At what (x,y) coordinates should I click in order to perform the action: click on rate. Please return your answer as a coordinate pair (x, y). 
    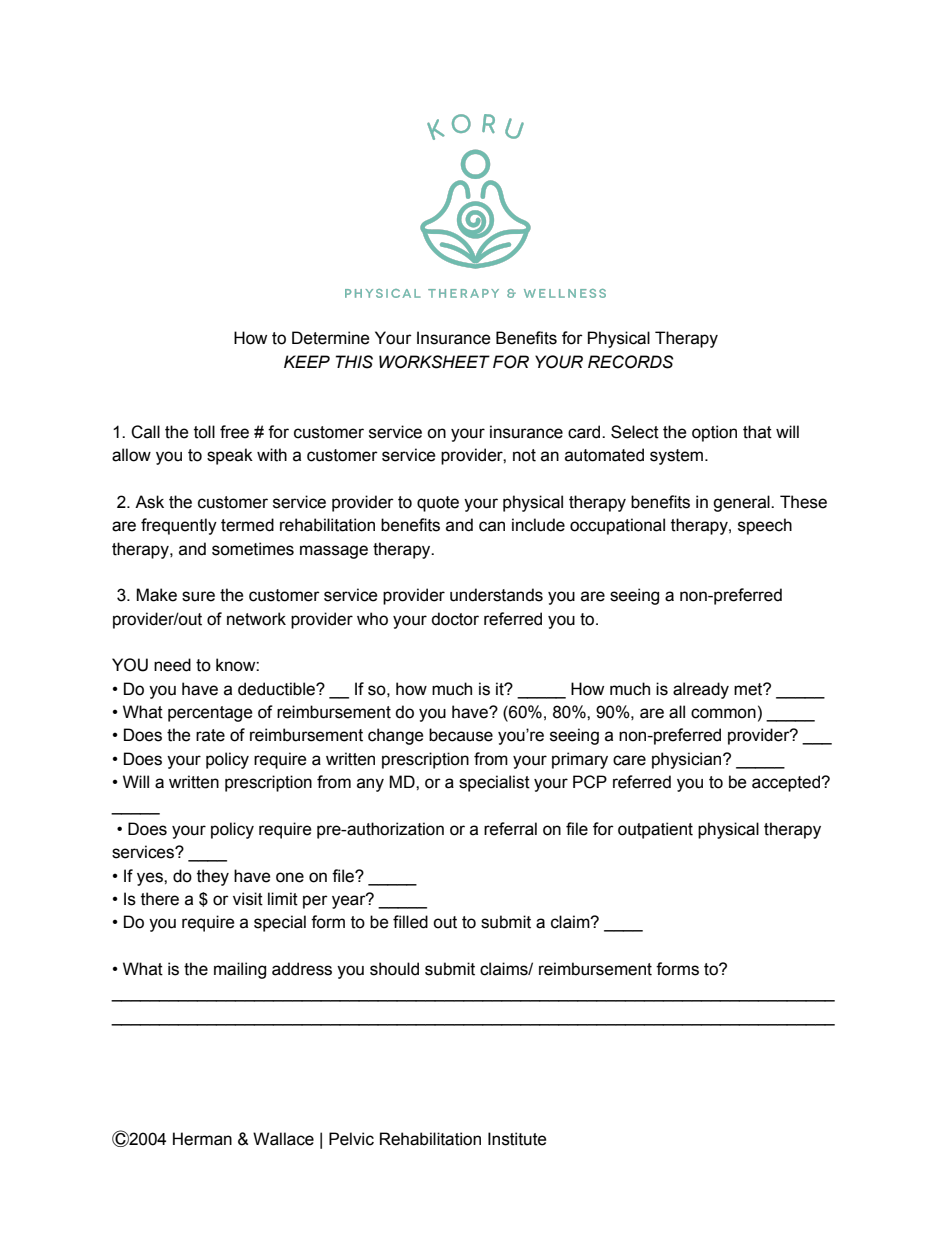
    Looking at the image, I should click on (210, 735).
